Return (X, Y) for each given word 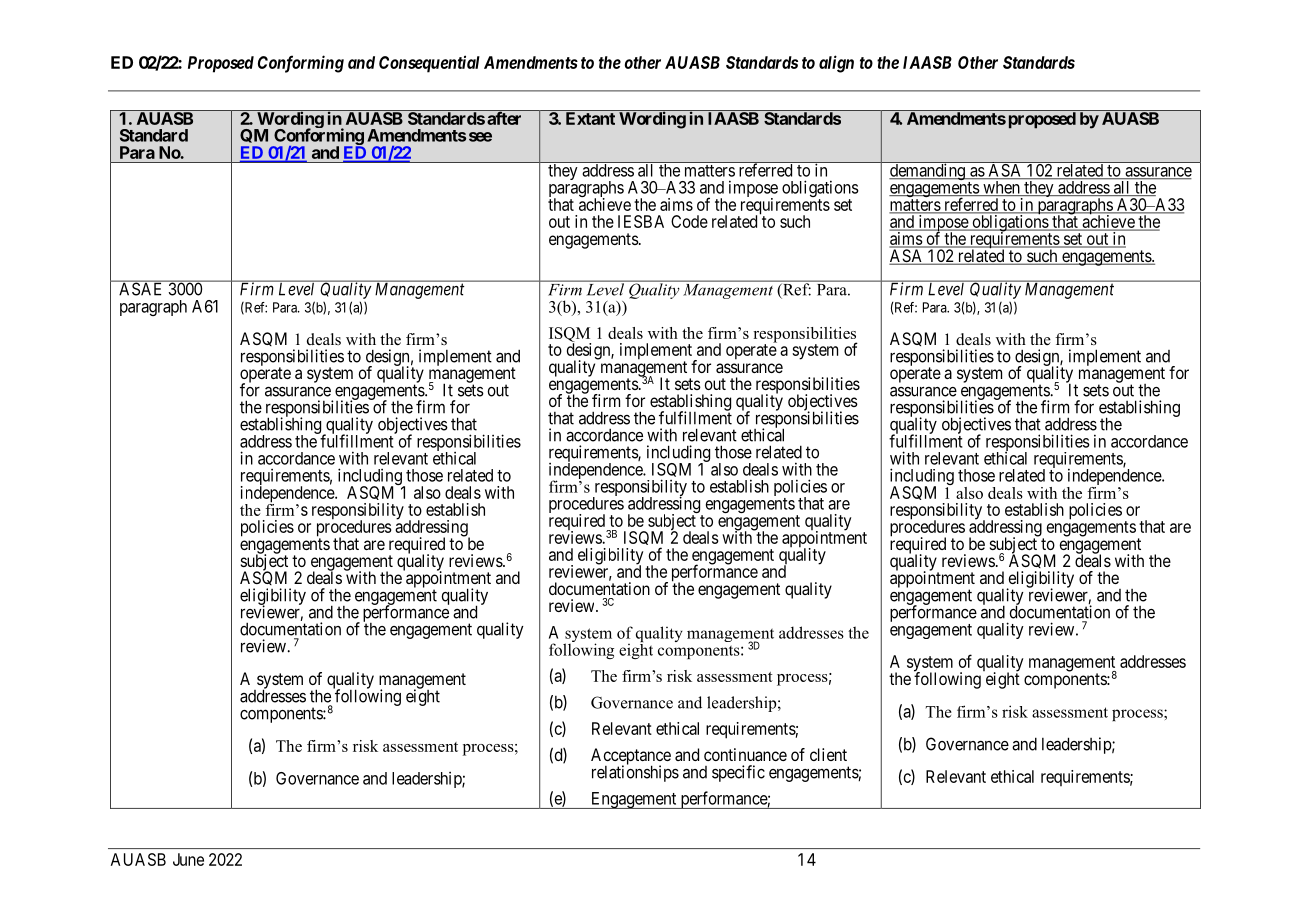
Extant (590, 118)
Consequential (429, 64)
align (836, 64)
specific (738, 773)
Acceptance (631, 757)
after (504, 117)
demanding (927, 171)
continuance (745, 754)
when (1001, 188)
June (188, 859)
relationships (635, 773)
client (828, 754)
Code (689, 221)
